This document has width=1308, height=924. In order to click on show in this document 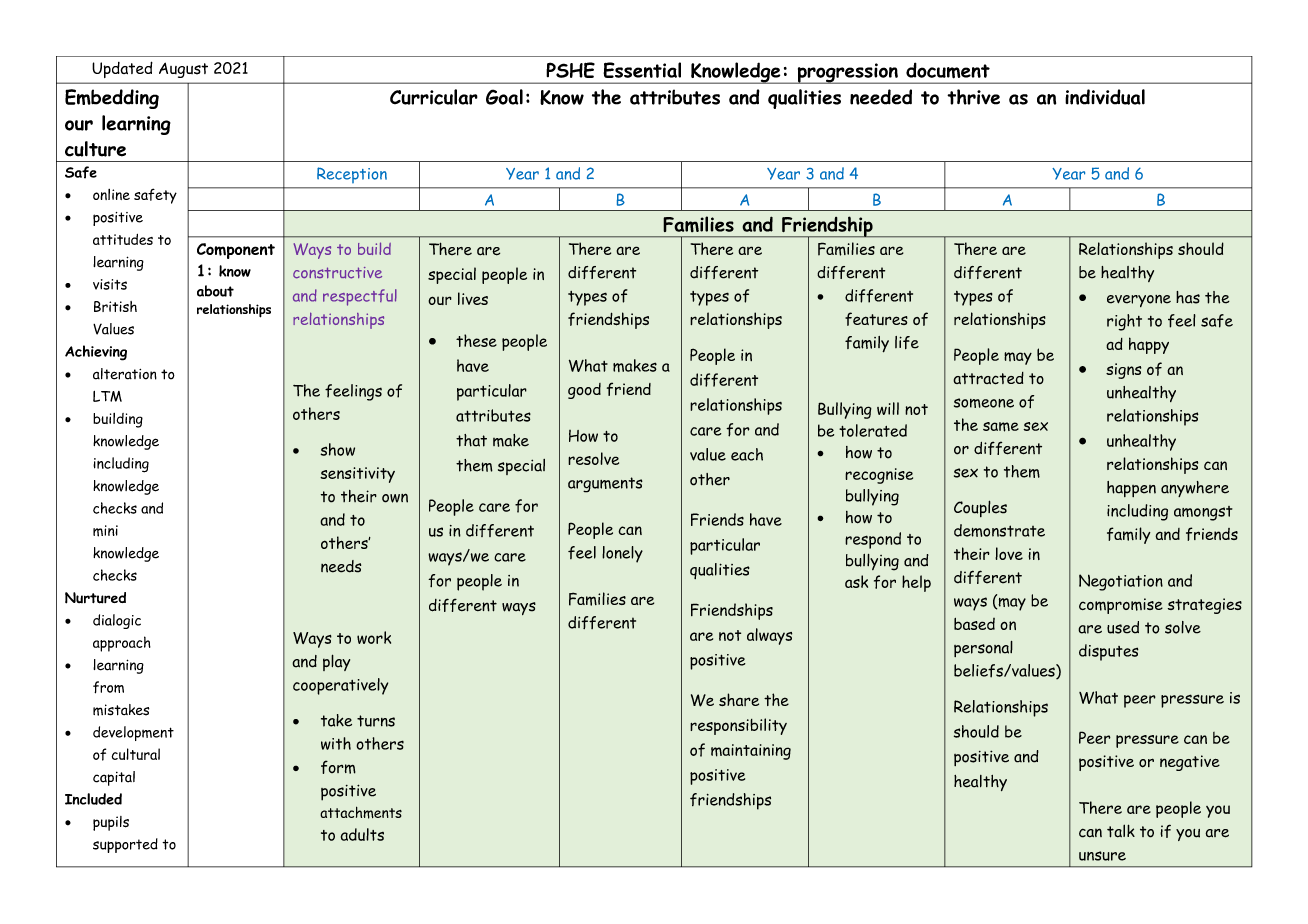, I will do `click(337, 449)`.
